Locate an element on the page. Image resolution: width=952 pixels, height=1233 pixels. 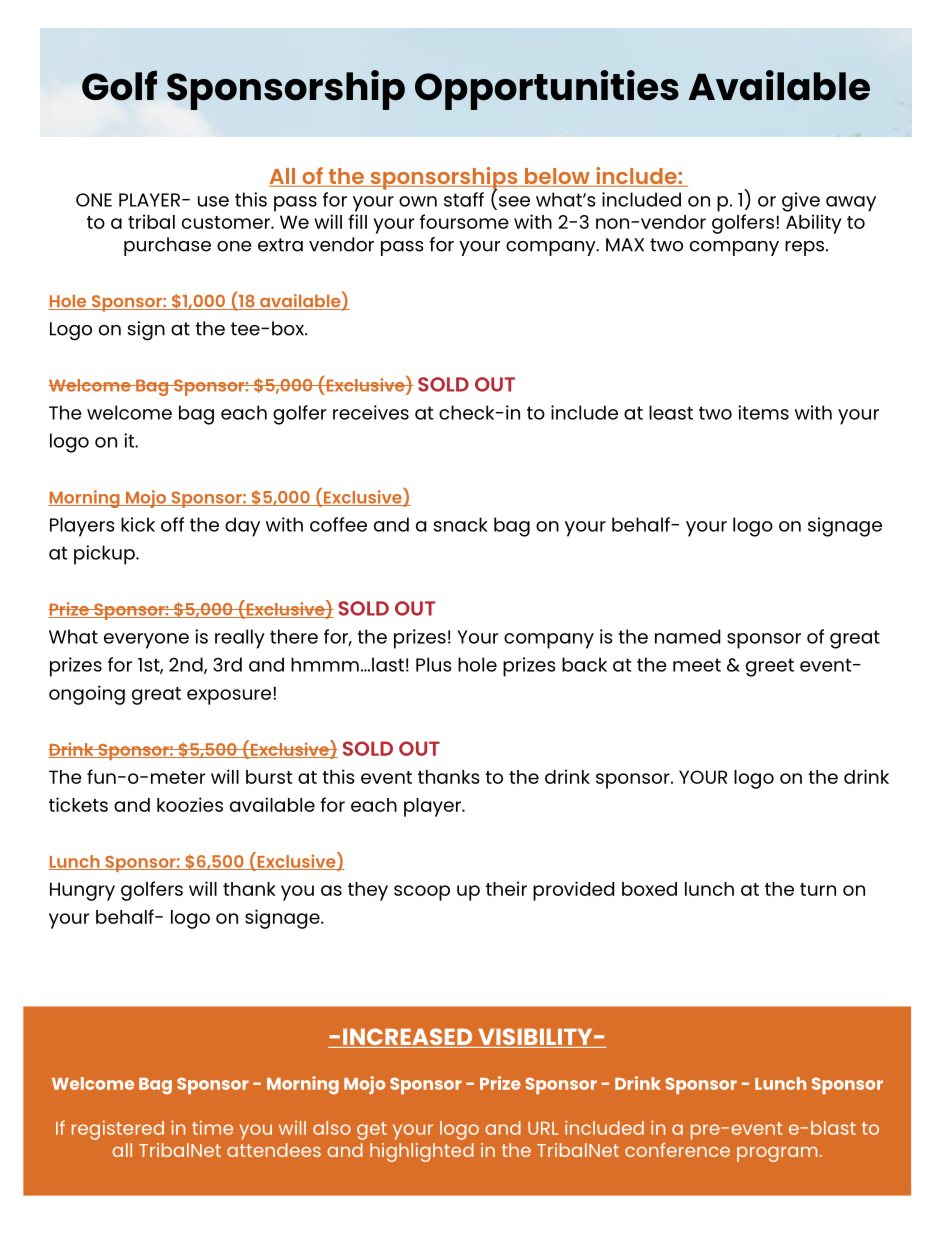
greet is located at coordinates (770, 667).
